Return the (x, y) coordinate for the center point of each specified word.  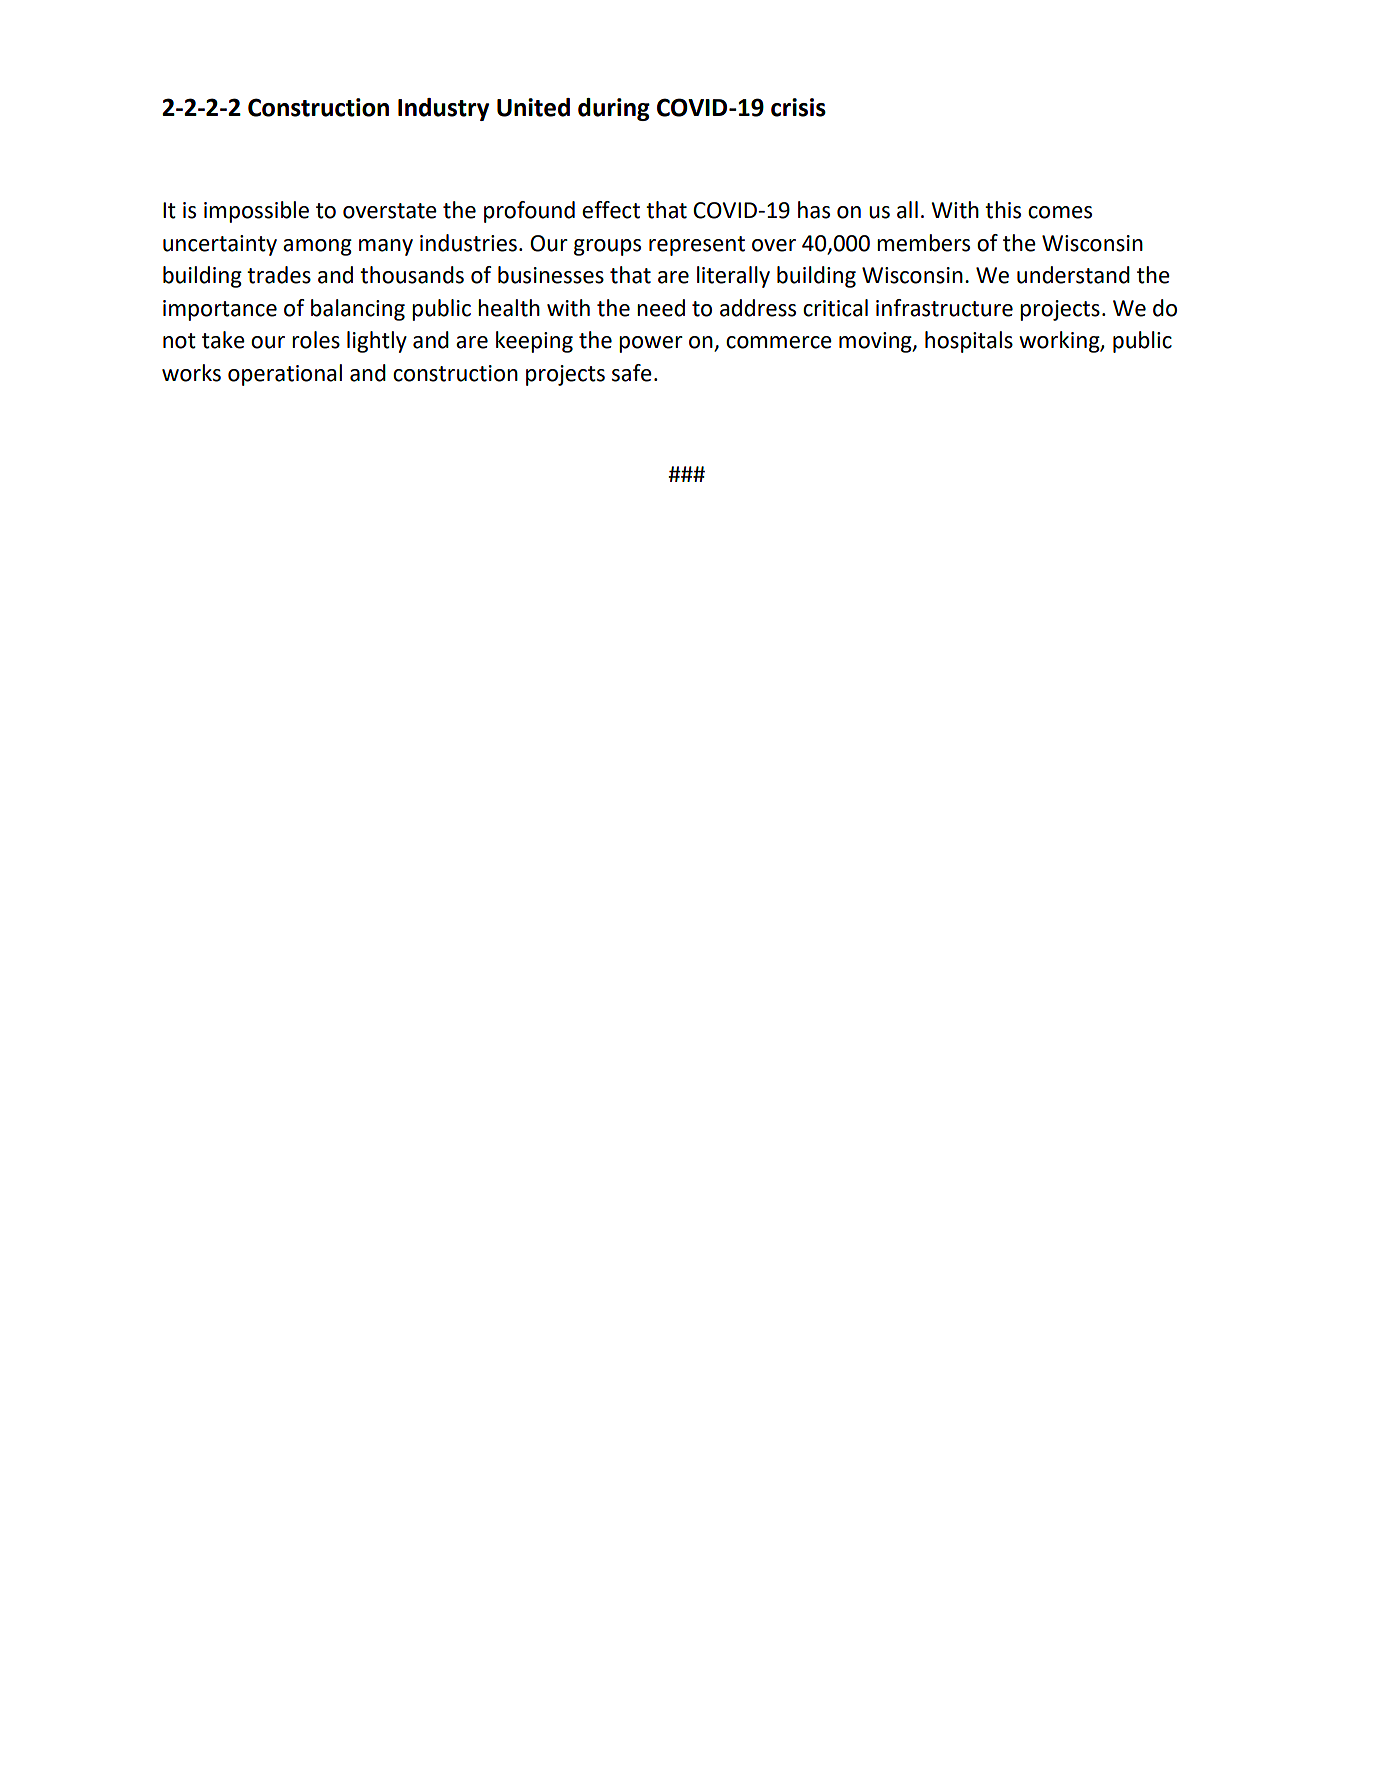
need (661, 308)
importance (220, 310)
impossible (256, 212)
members (923, 243)
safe (632, 373)
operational (285, 375)
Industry (443, 109)
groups (607, 247)
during (614, 109)
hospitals (969, 342)
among (317, 247)
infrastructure (944, 308)
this (1003, 210)
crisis (798, 107)
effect (611, 210)
